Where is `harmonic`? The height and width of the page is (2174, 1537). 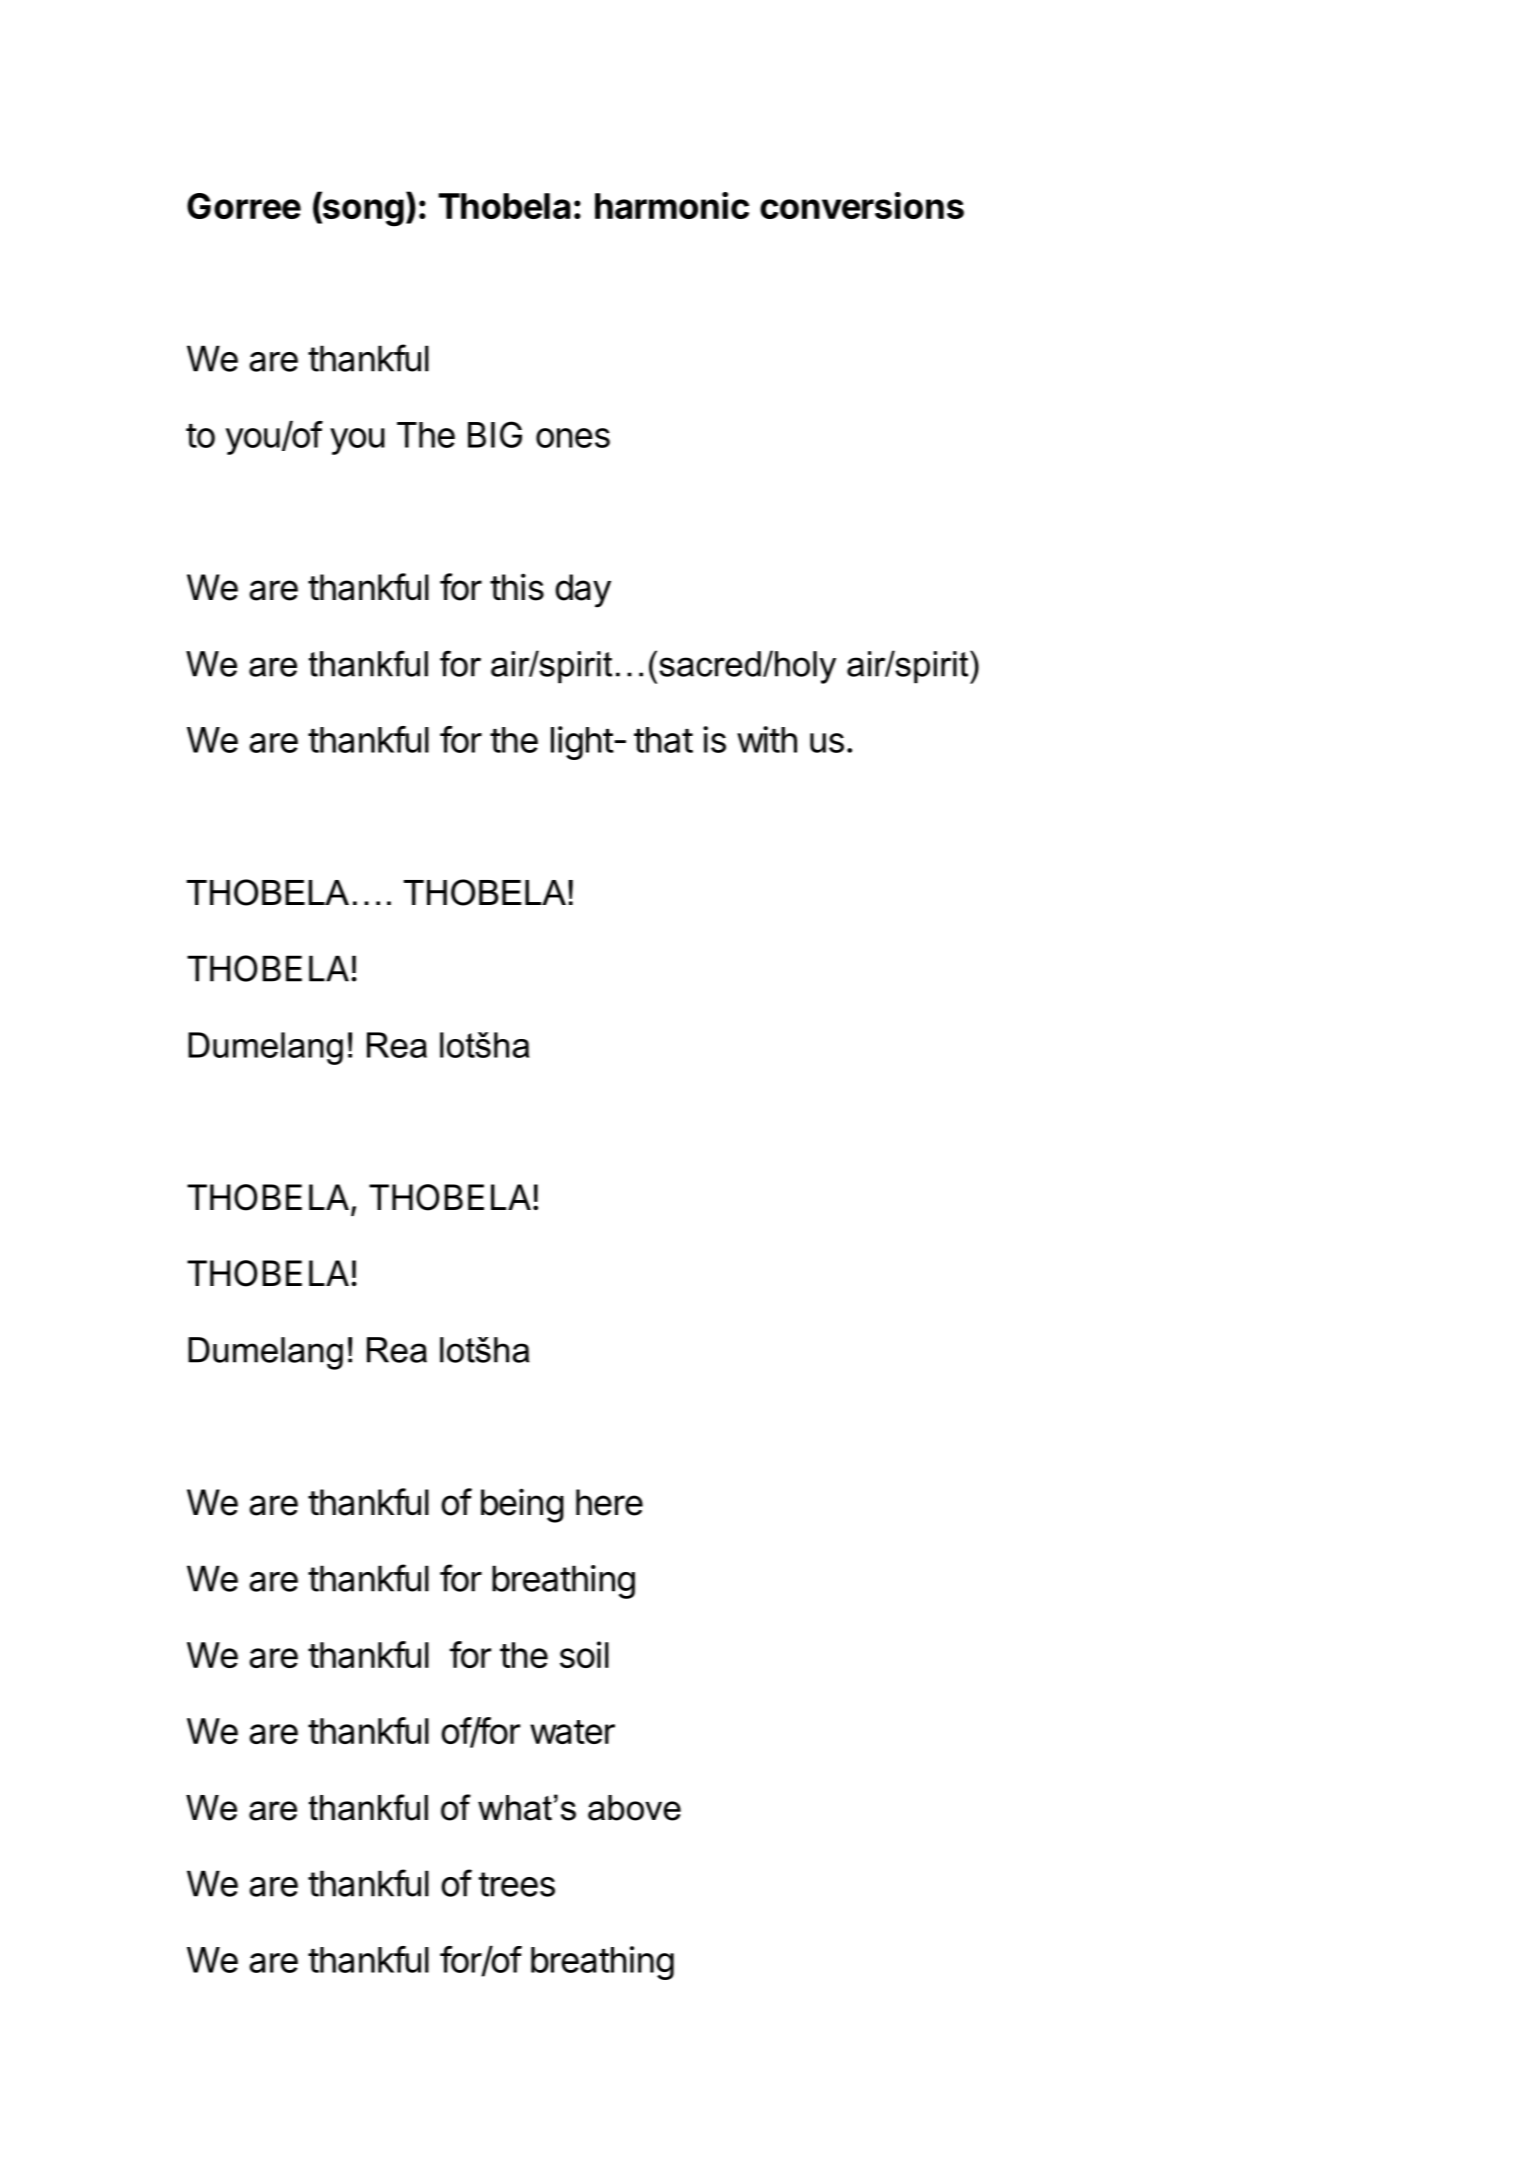
harmonic is located at coordinates (672, 205).
